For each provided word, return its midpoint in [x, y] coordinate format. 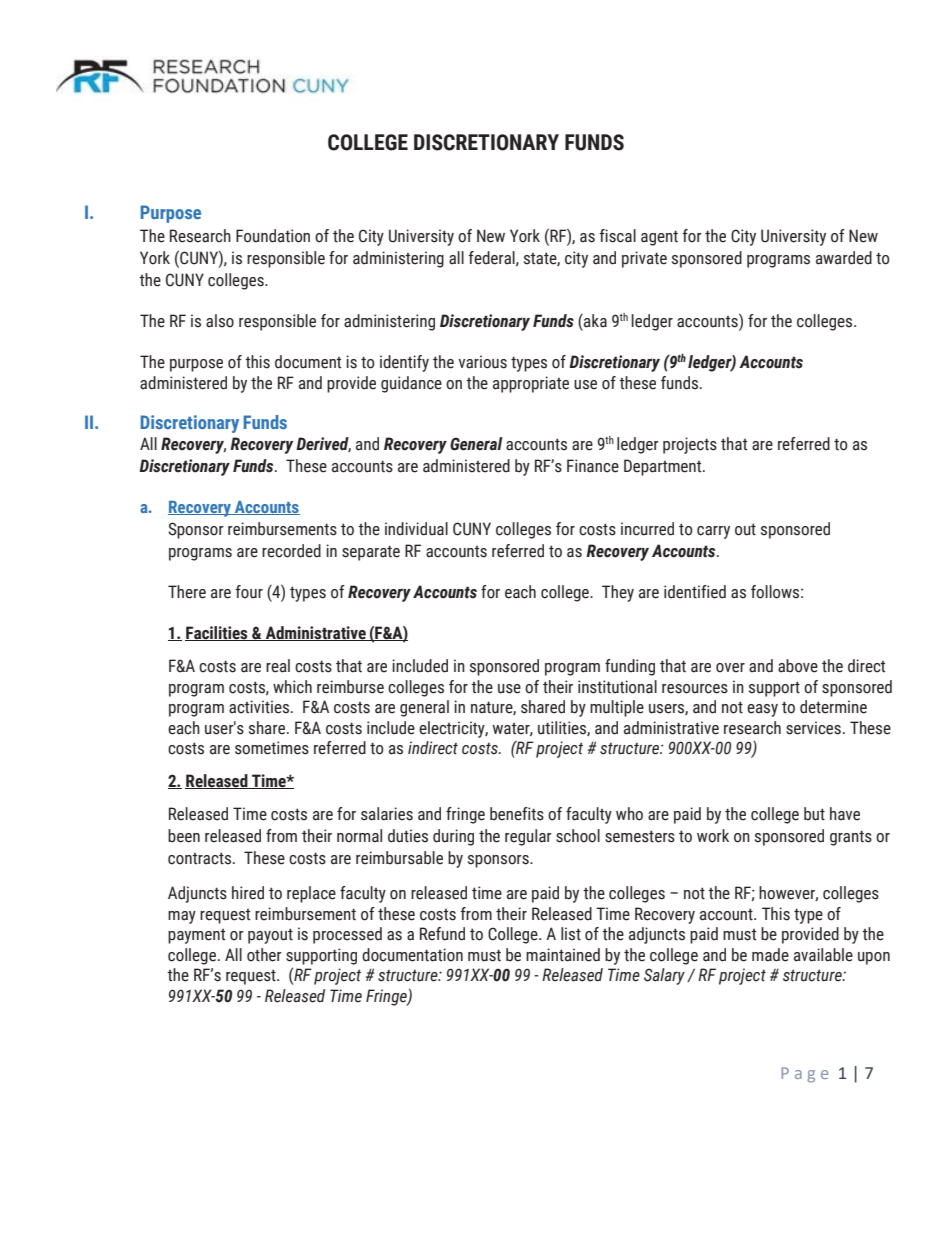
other [264, 955]
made [770, 955]
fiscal [618, 236]
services [813, 728]
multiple [617, 708]
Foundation [273, 236]
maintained [563, 955]
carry [713, 532]
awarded [844, 258]
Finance [593, 466]
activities [260, 707]
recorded [291, 551]
